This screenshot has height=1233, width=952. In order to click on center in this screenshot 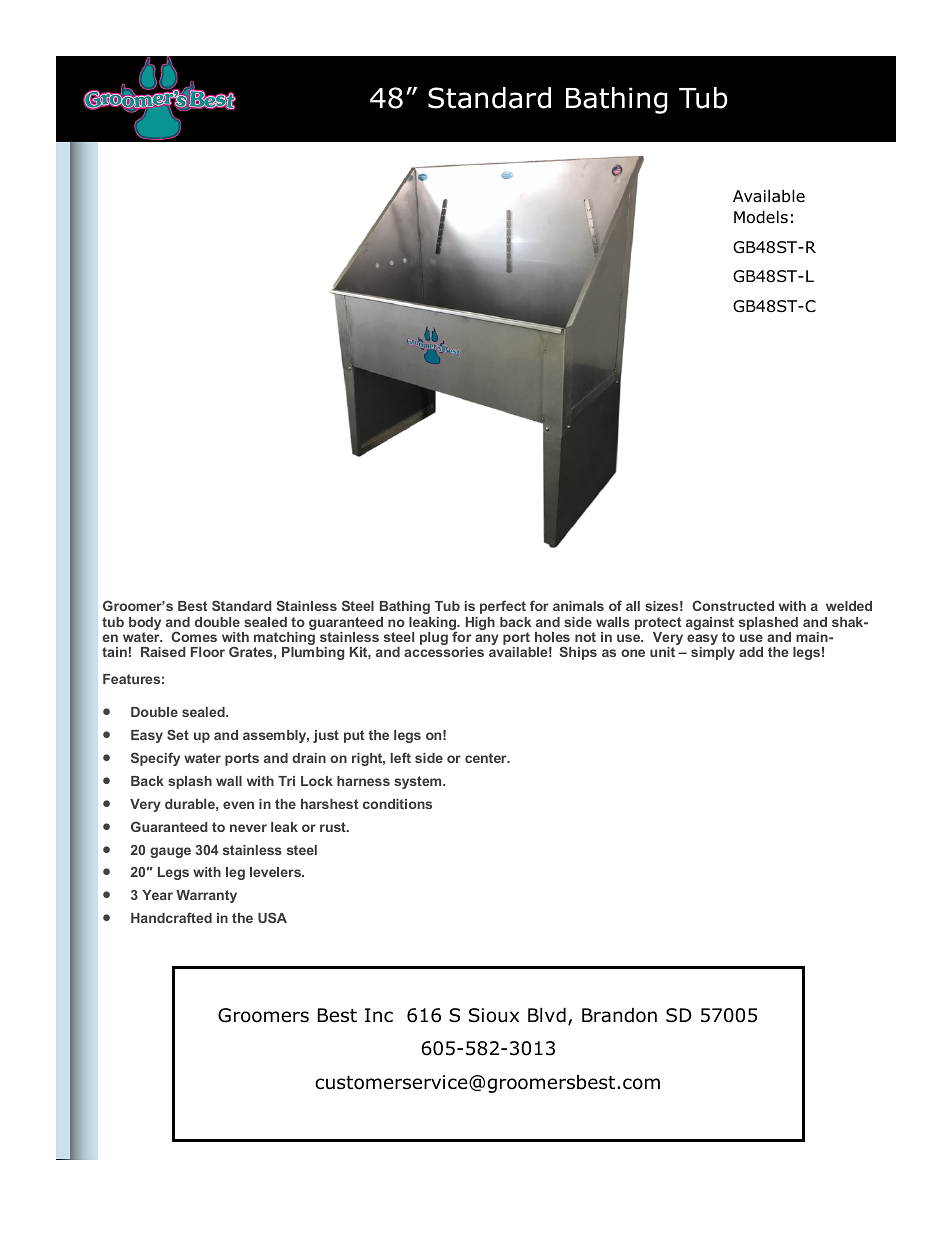, I will do `click(487, 758)`.
